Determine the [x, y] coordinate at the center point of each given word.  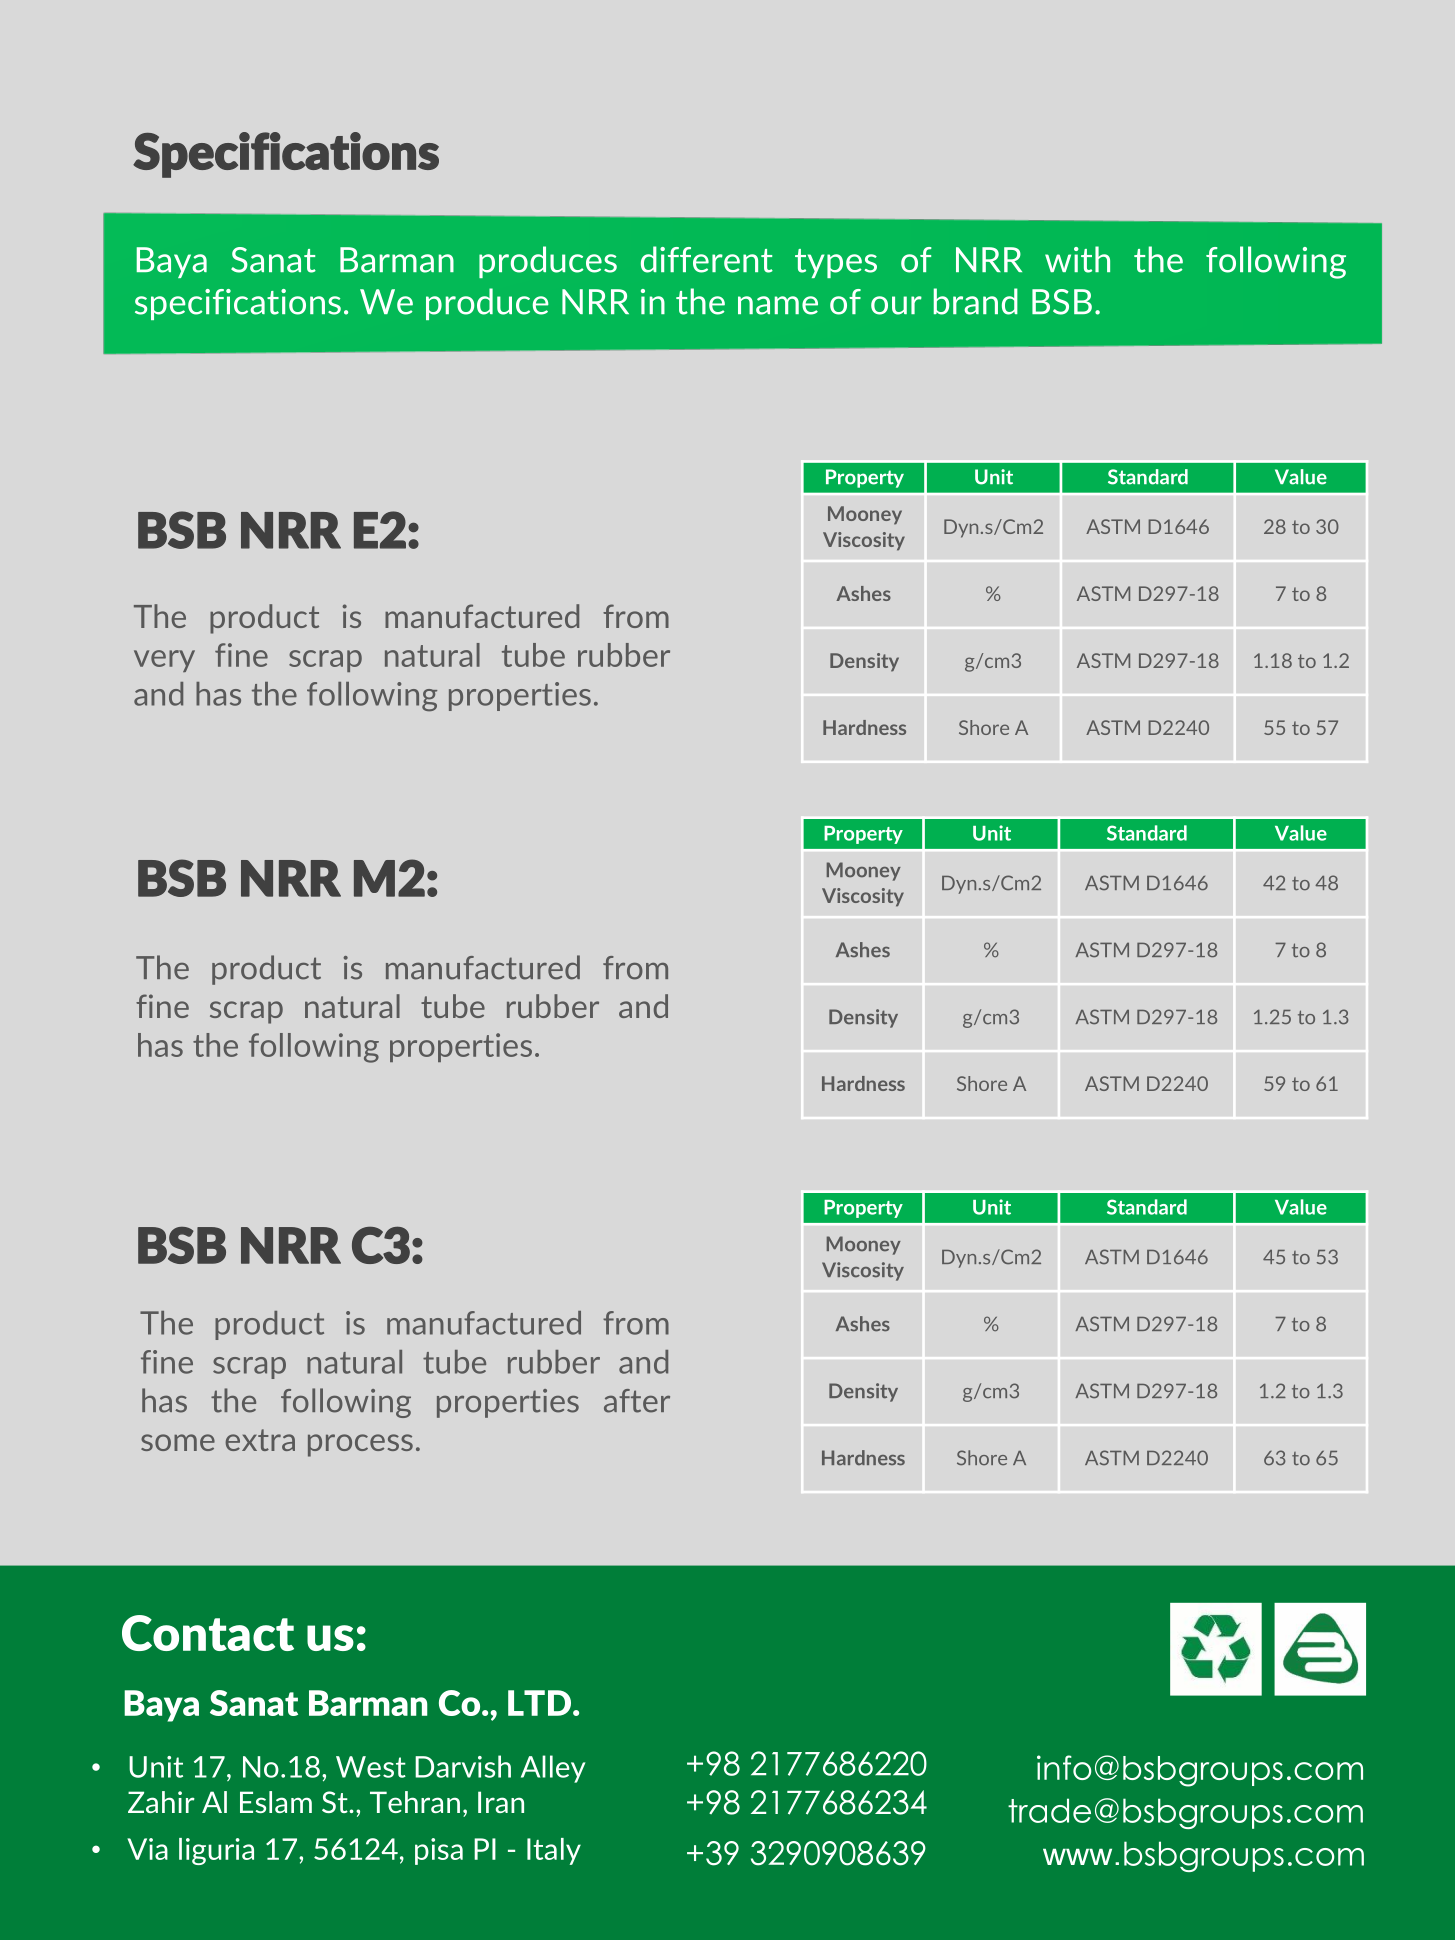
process [360, 1445]
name [778, 305]
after [637, 1401]
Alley [553, 1769]
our [896, 305]
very [164, 661]
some [178, 1442]
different [707, 259]
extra [260, 1440]
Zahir [161, 1802]
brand [976, 301]
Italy [554, 1851]
